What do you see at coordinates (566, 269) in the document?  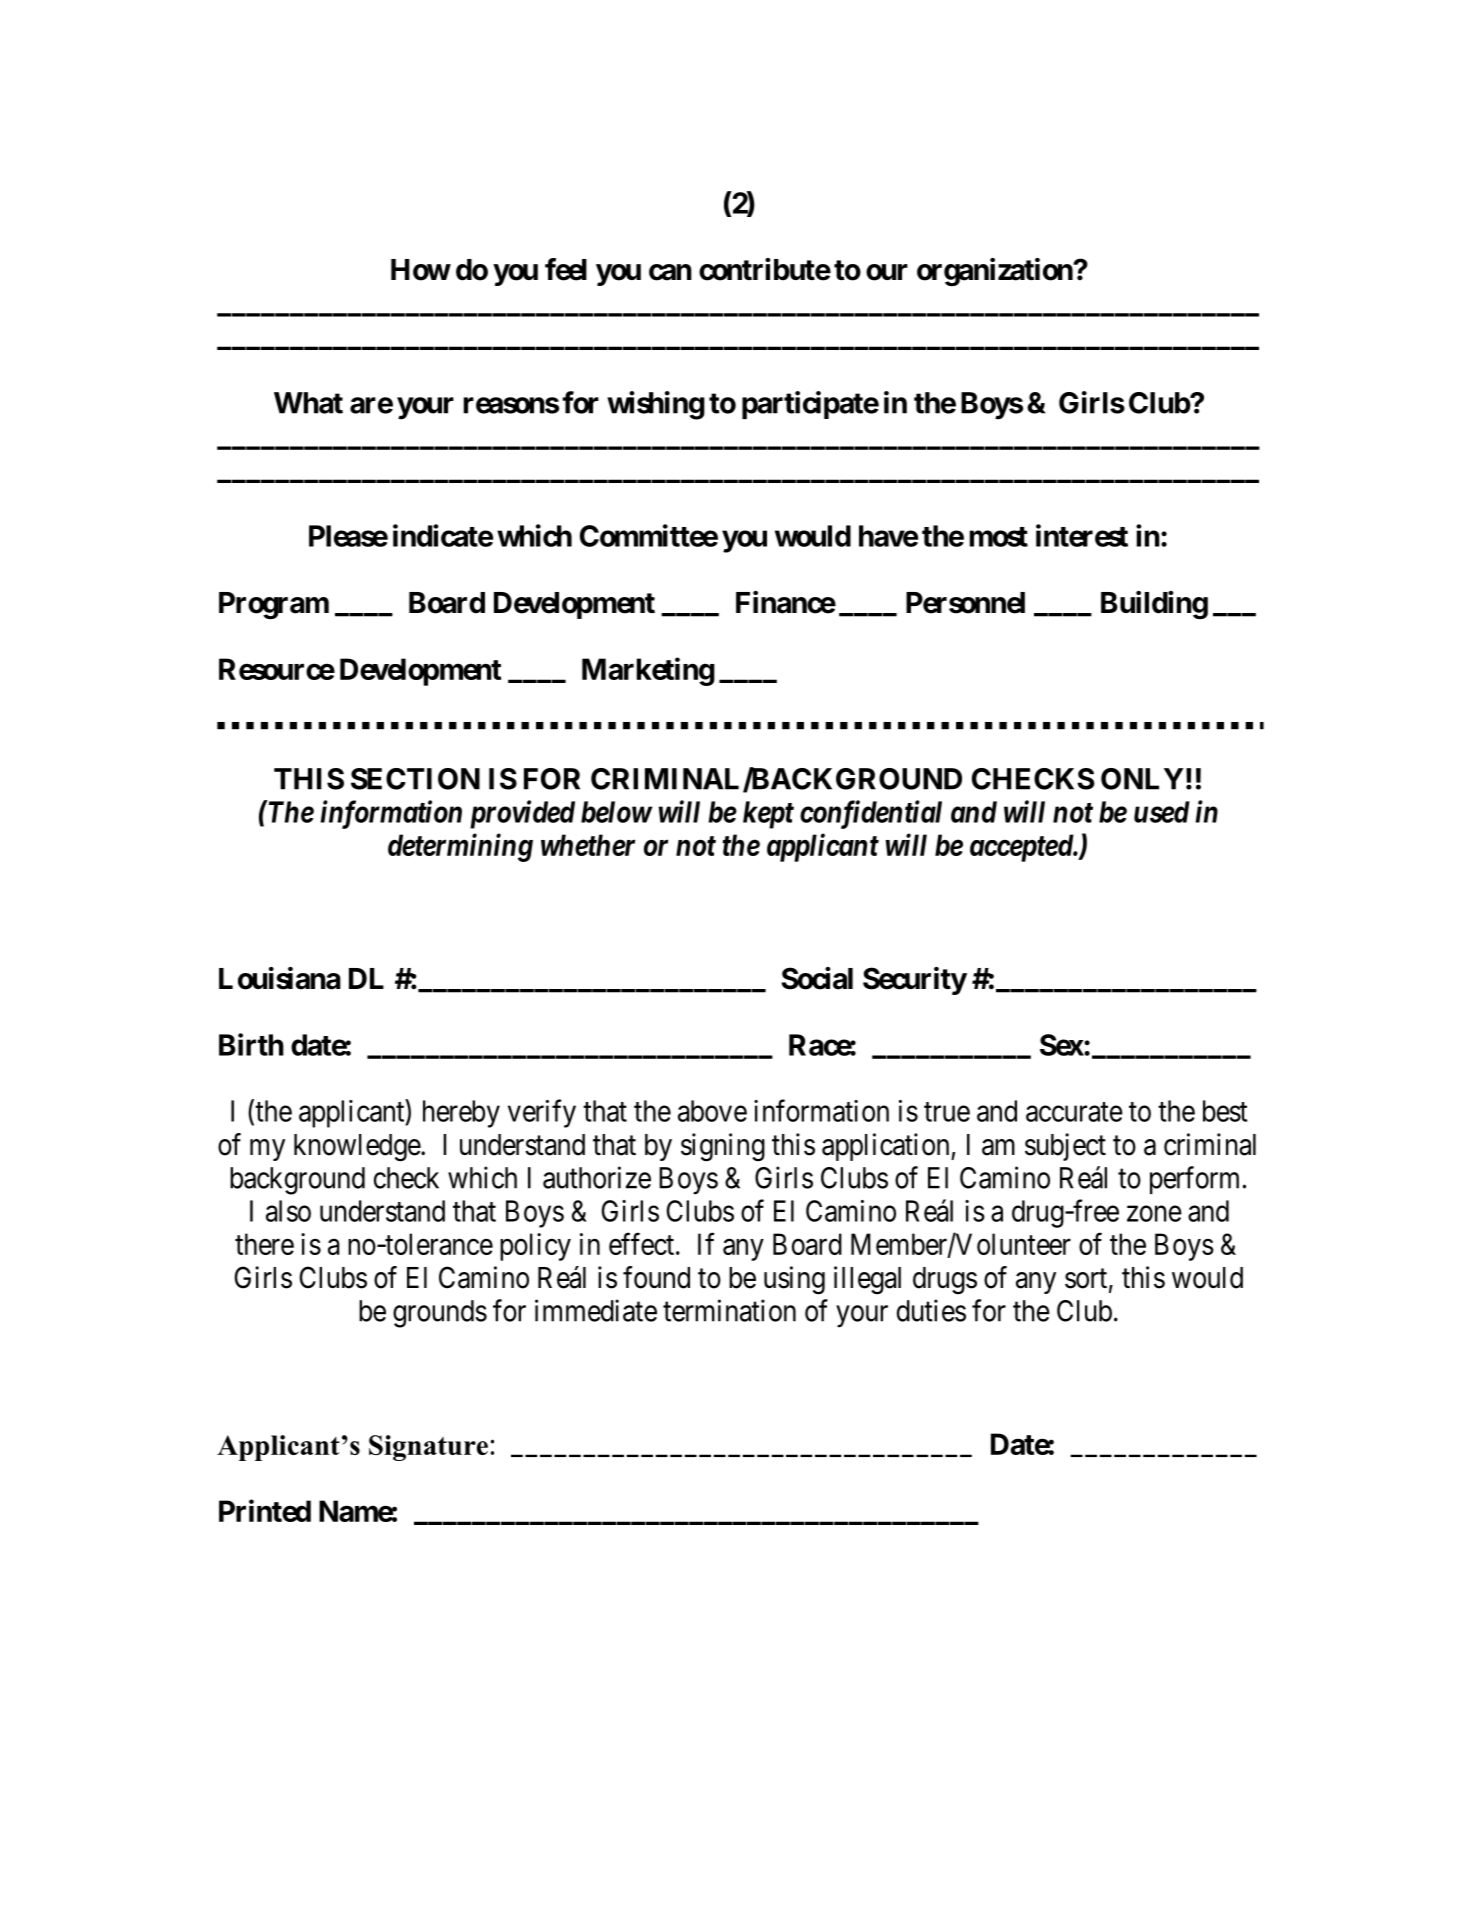 I see `feel` at bounding box center [566, 269].
